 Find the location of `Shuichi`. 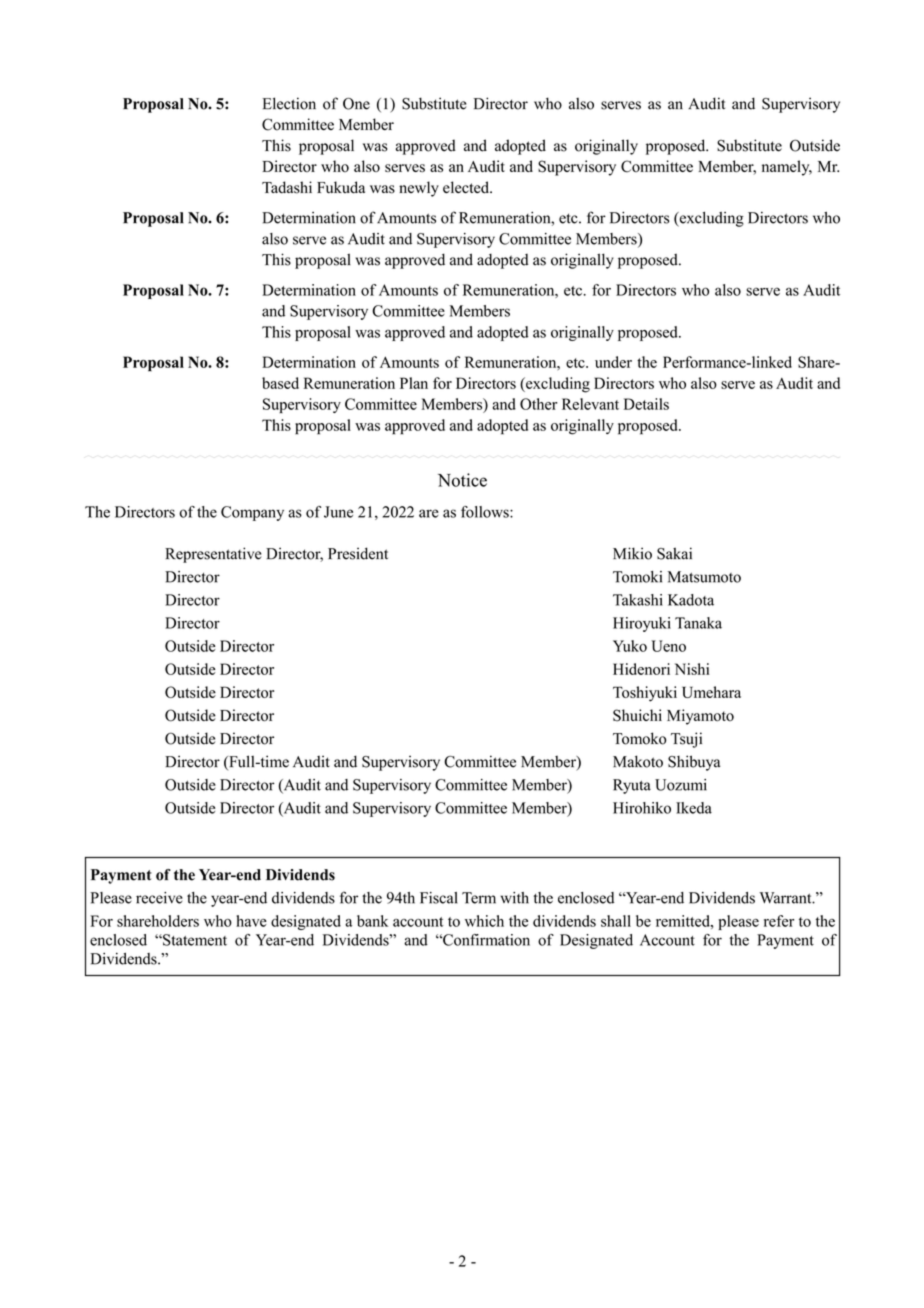

Shuichi is located at coordinates (637, 715).
